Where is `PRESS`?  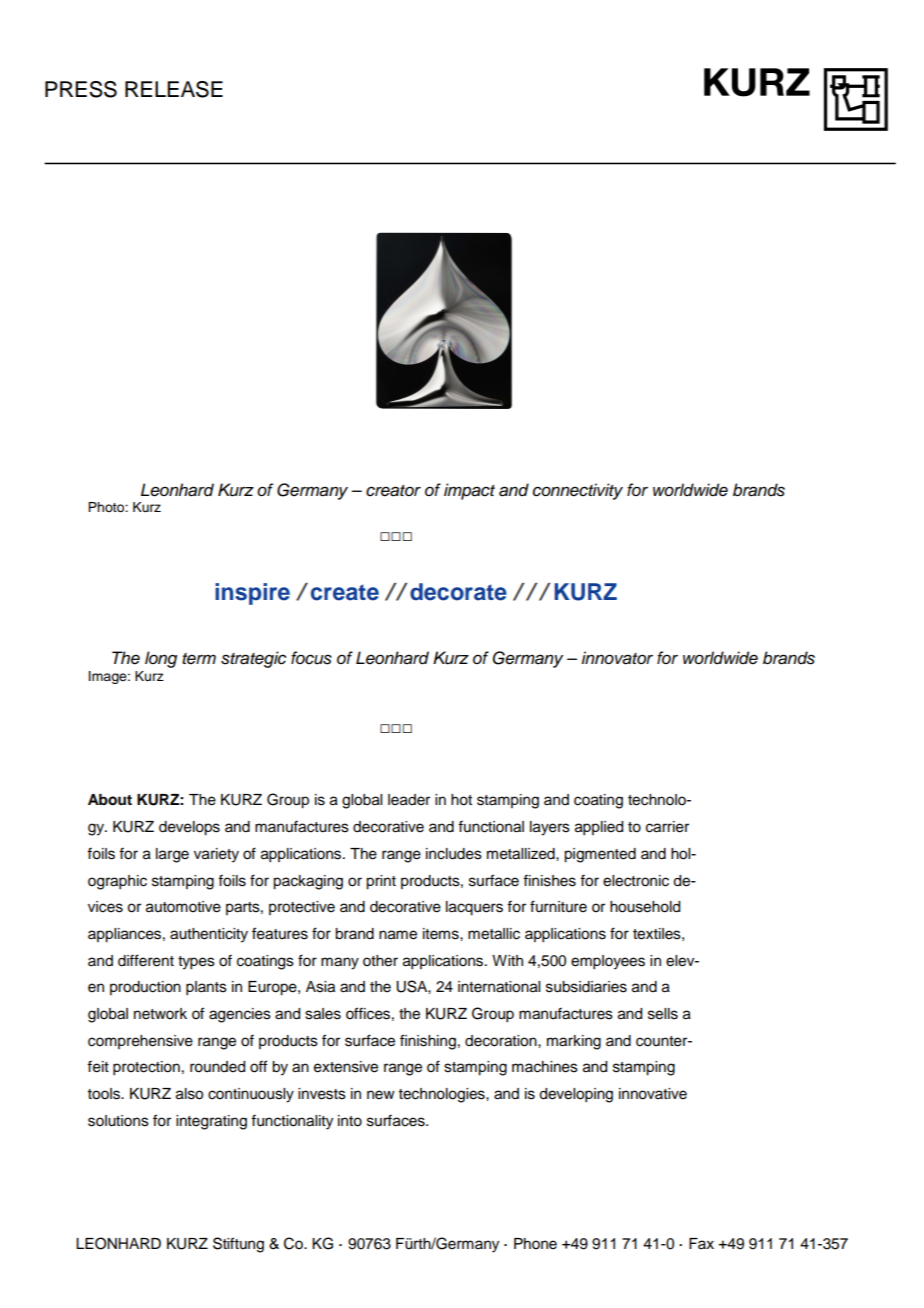 PRESS is located at coordinates (81, 89).
